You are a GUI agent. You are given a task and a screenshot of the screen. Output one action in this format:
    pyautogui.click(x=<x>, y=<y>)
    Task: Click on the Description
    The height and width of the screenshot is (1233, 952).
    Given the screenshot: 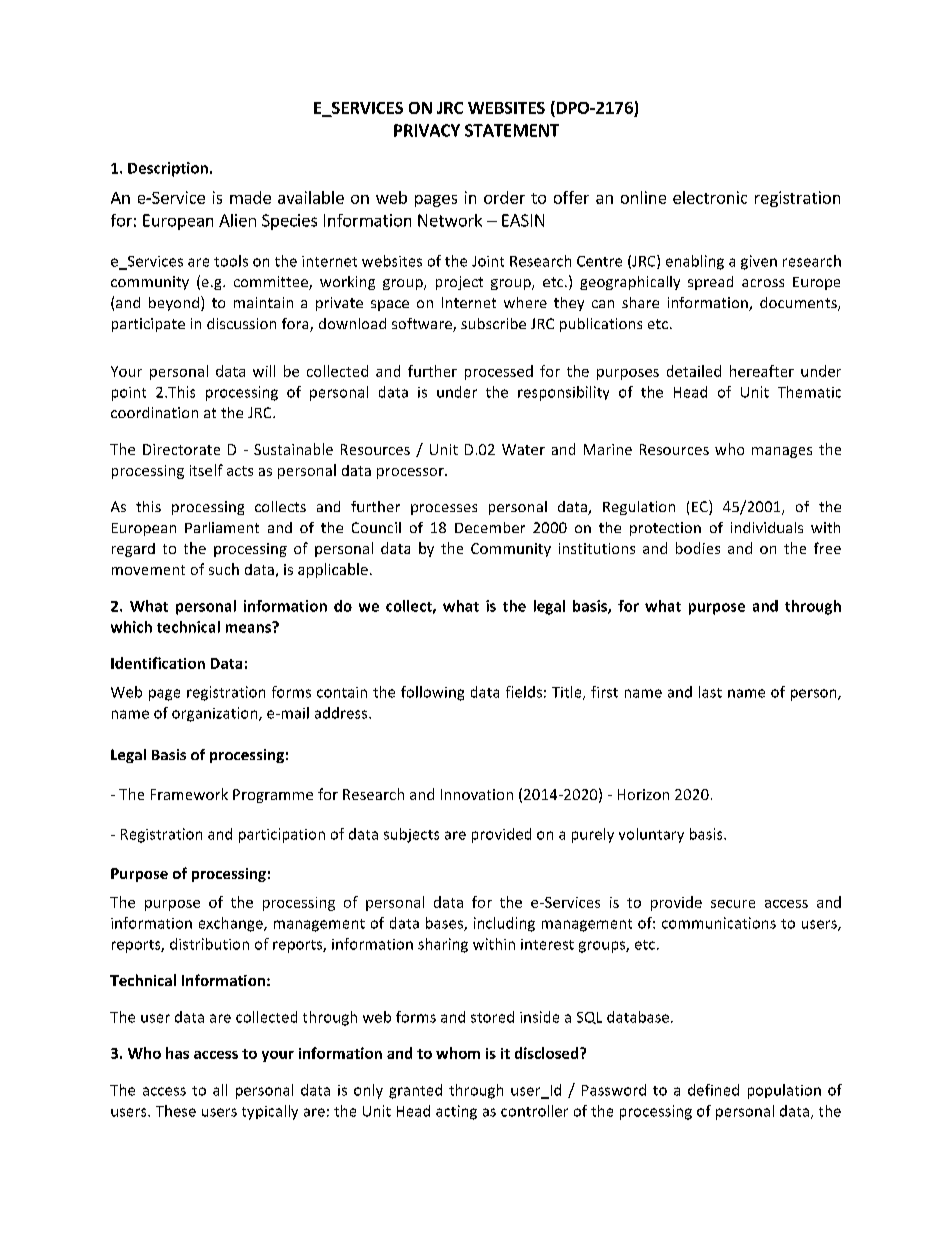 What is the action you would take?
    pyautogui.click(x=168, y=169)
